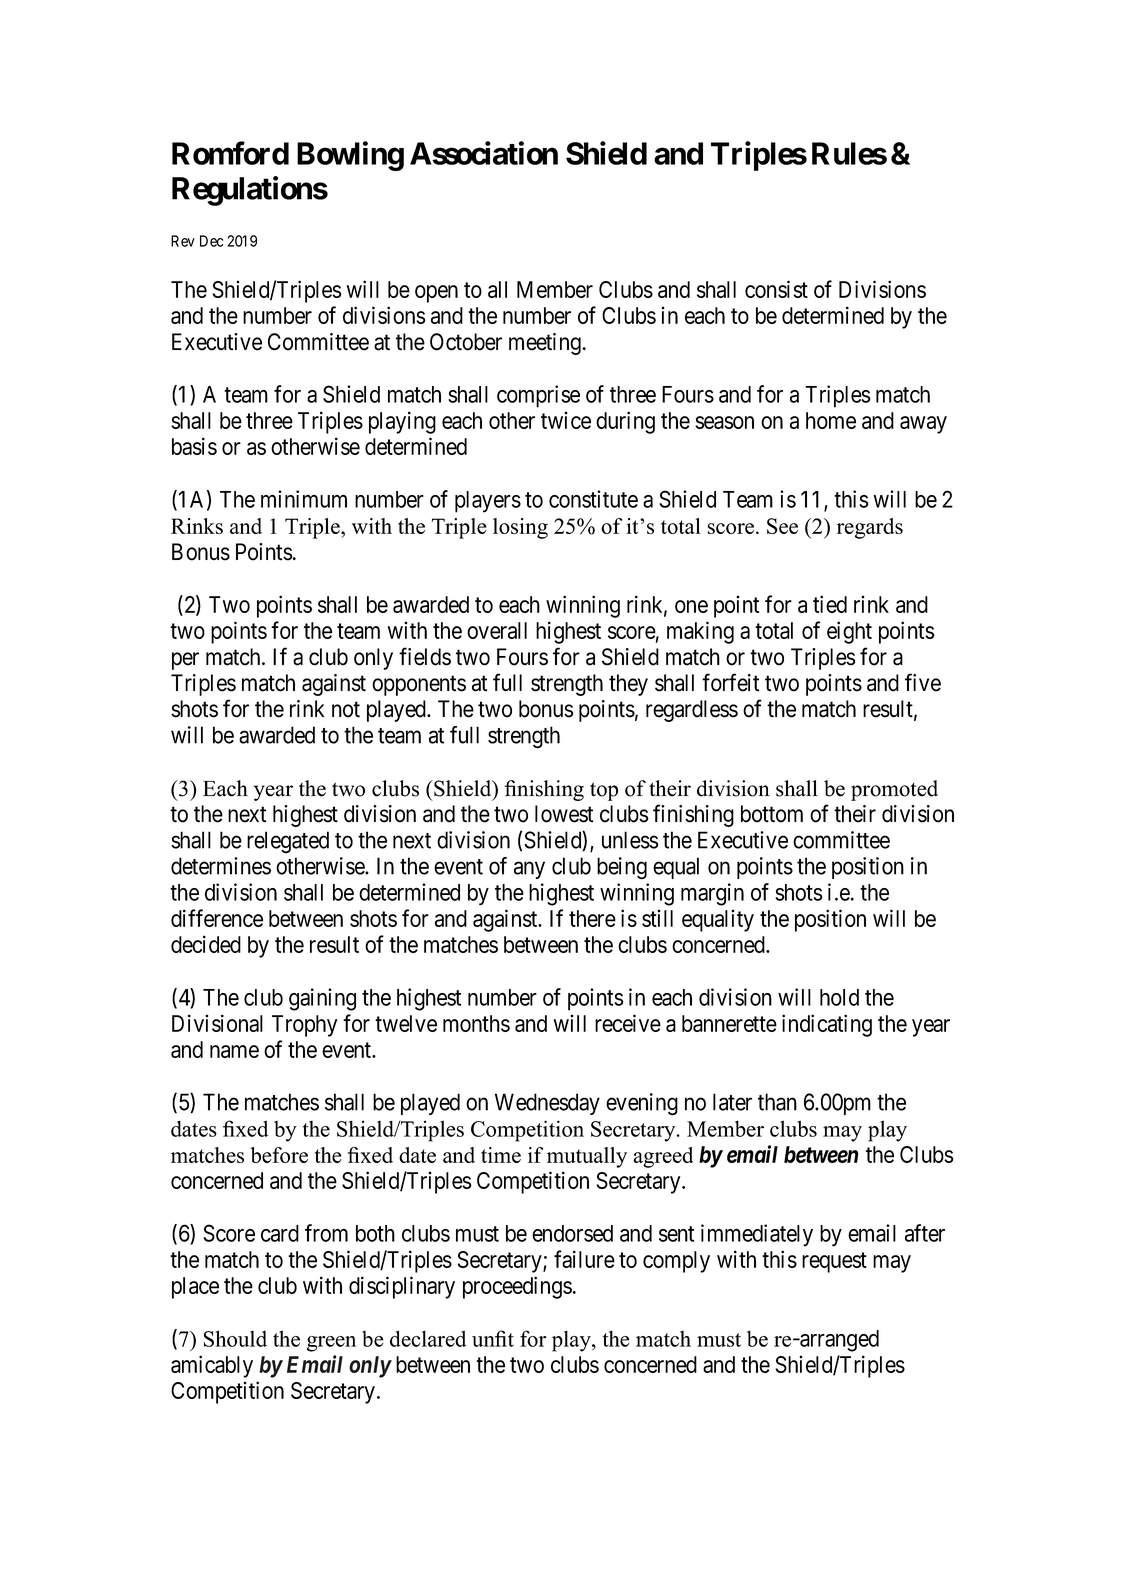 The width and height of the page is (1128, 1595). I want to click on request, so click(834, 1262).
